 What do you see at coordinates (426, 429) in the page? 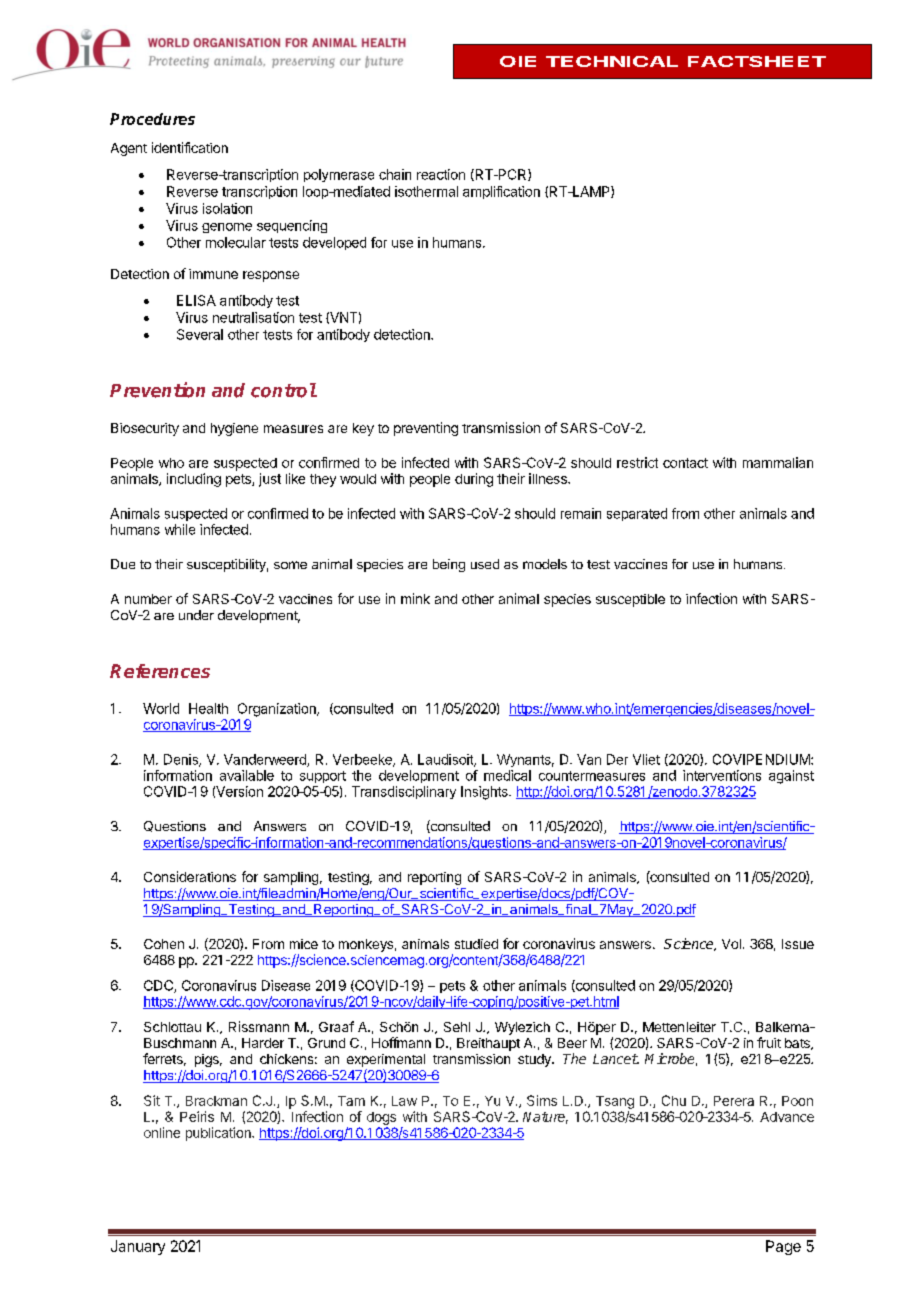
I see `preventing` at bounding box center [426, 429].
